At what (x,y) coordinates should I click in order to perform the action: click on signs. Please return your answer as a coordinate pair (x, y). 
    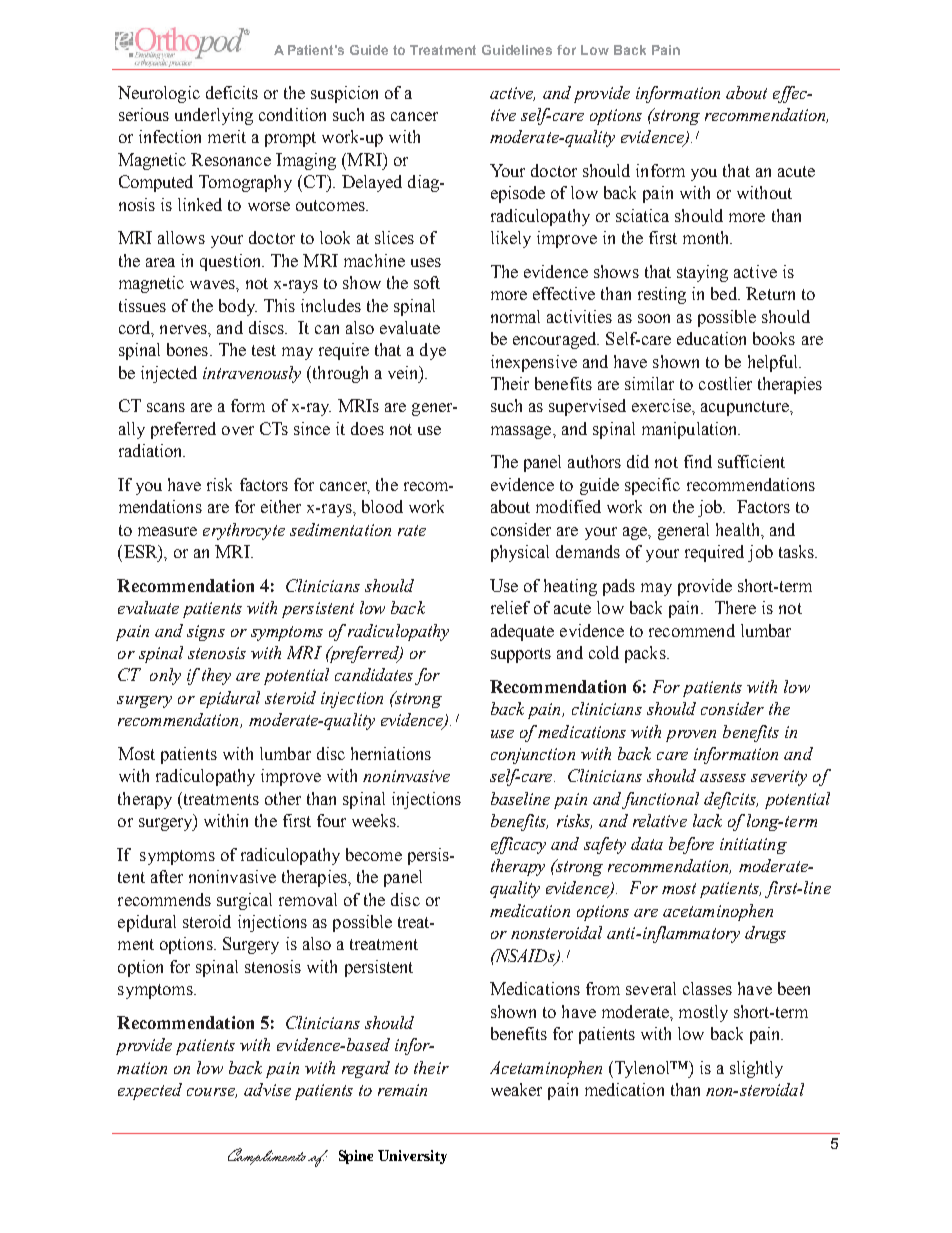
    Looking at the image, I should click on (206, 633).
